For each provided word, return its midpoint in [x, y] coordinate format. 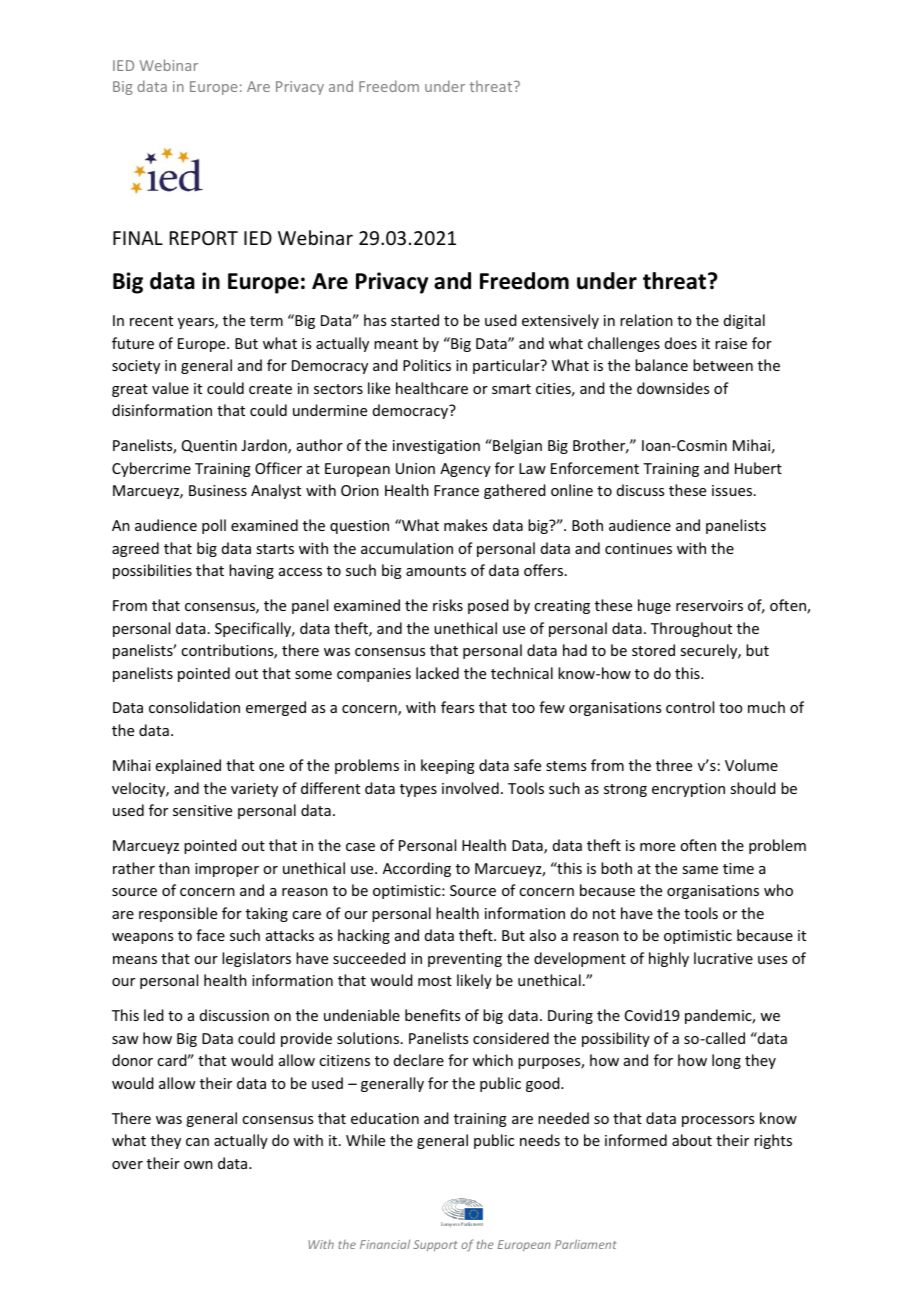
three [674, 765]
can [197, 1142]
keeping [448, 766]
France [456, 490]
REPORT [204, 238]
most [435, 981]
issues [732, 490]
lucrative [723, 958]
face [210, 935]
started [415, 320]
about [692, 1140]
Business [218, 490]
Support [435, 1246]
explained [188, 766]
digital [744, 321]
